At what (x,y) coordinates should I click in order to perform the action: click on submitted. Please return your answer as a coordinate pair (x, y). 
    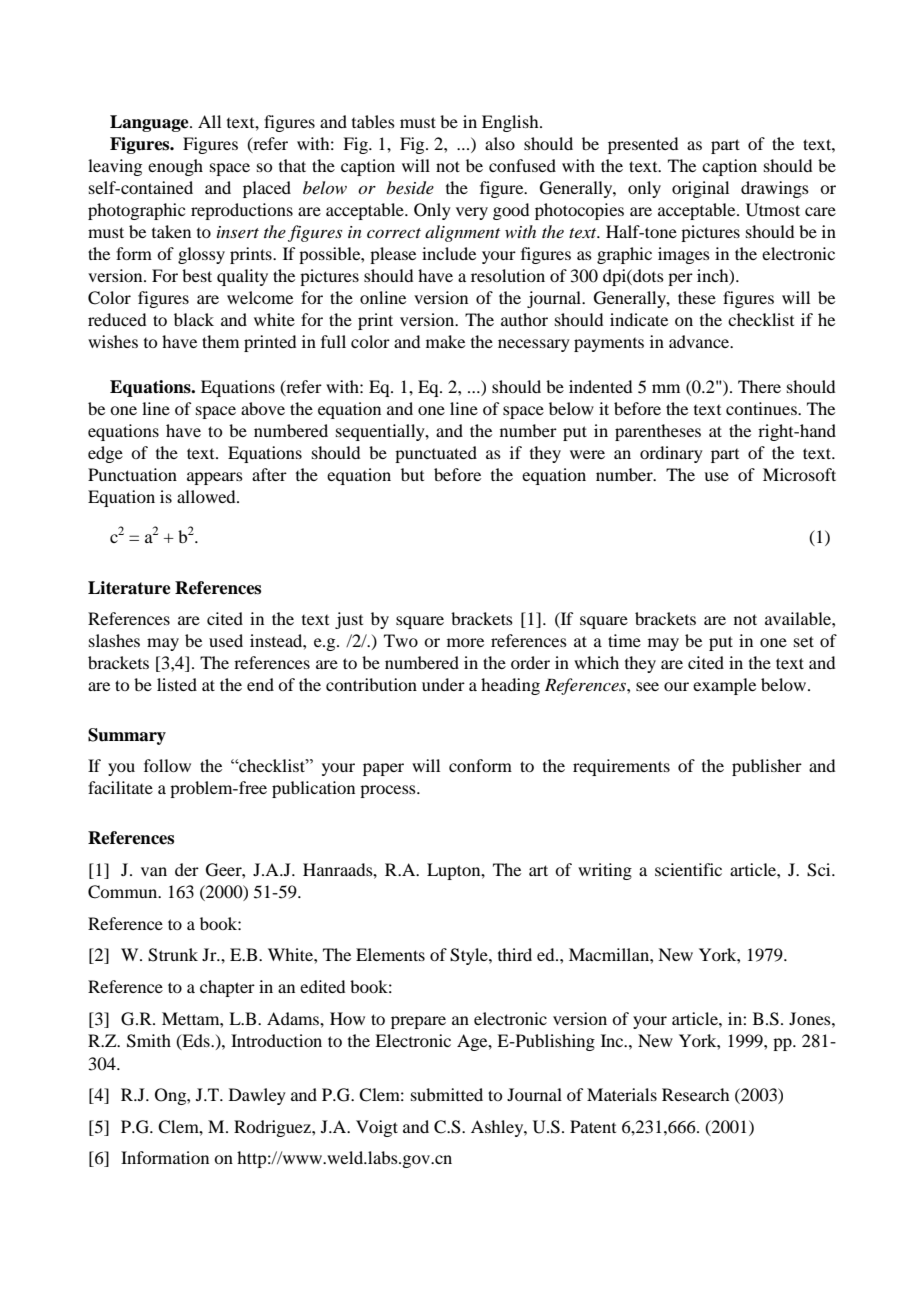
    Looking at the image, I should click on (447, 1094).
